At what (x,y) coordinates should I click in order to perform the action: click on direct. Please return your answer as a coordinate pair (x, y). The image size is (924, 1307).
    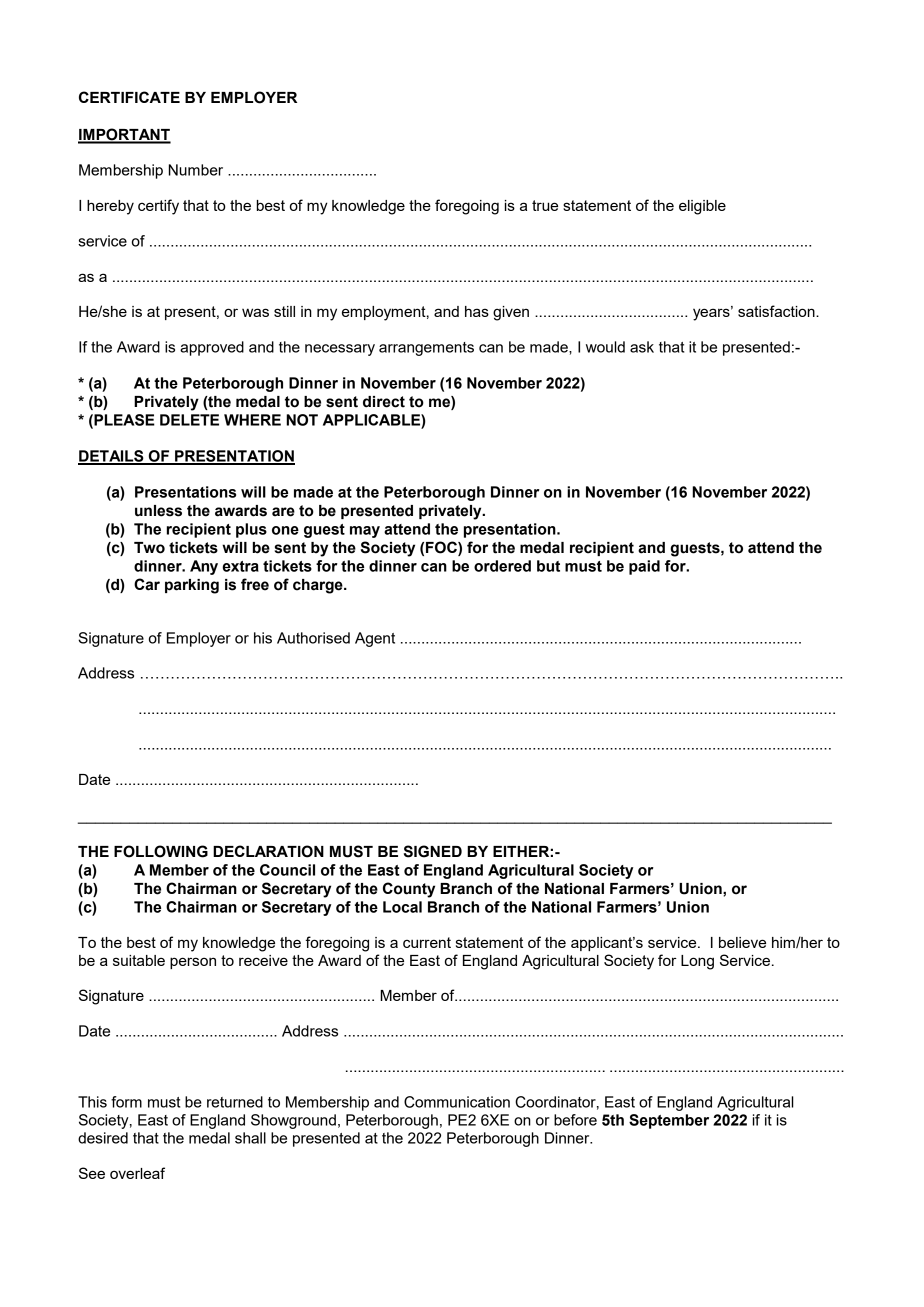
    Looking at the image, I should click on (384, 402).
